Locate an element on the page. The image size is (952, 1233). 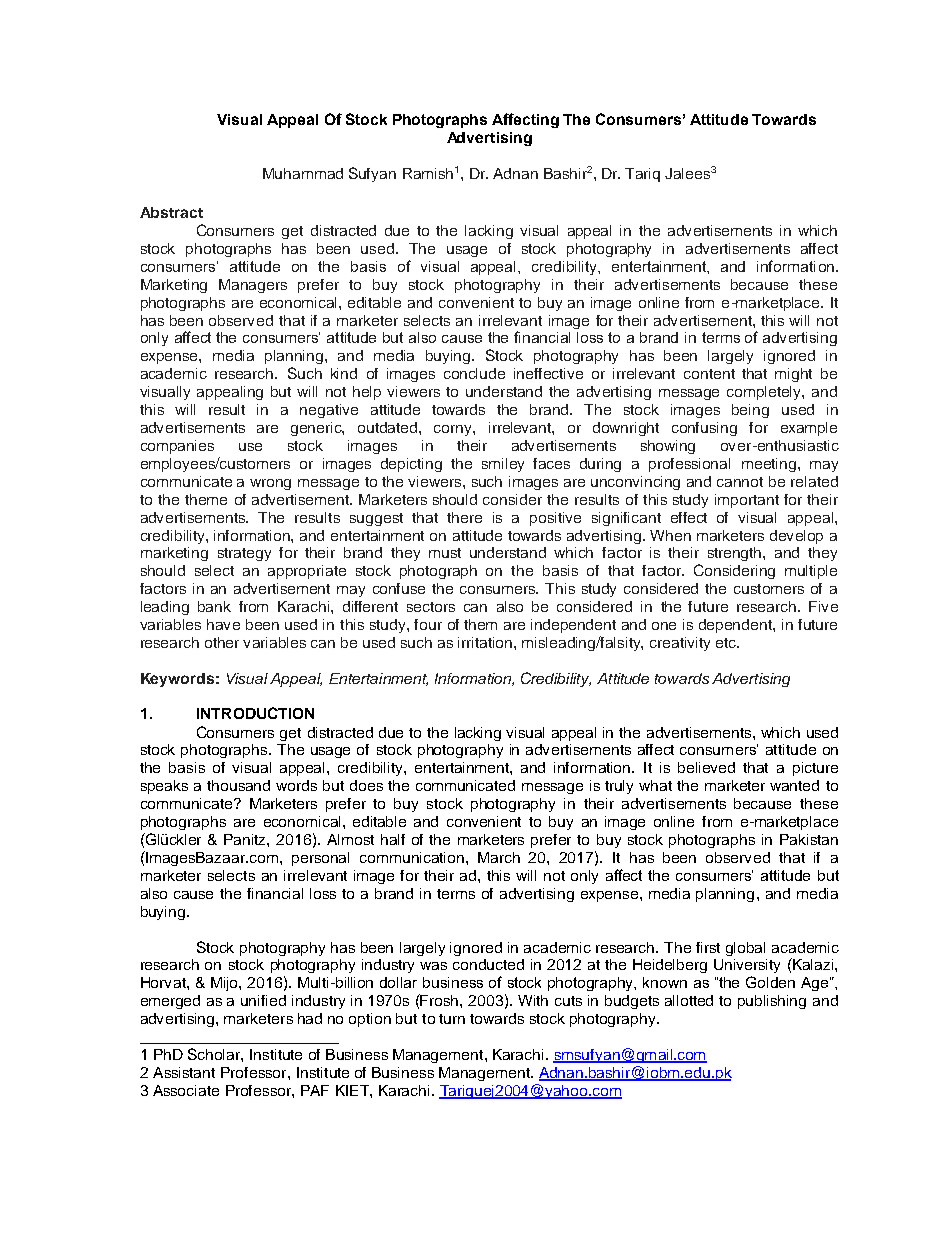
strategy is located at coordinates (244, 554).
